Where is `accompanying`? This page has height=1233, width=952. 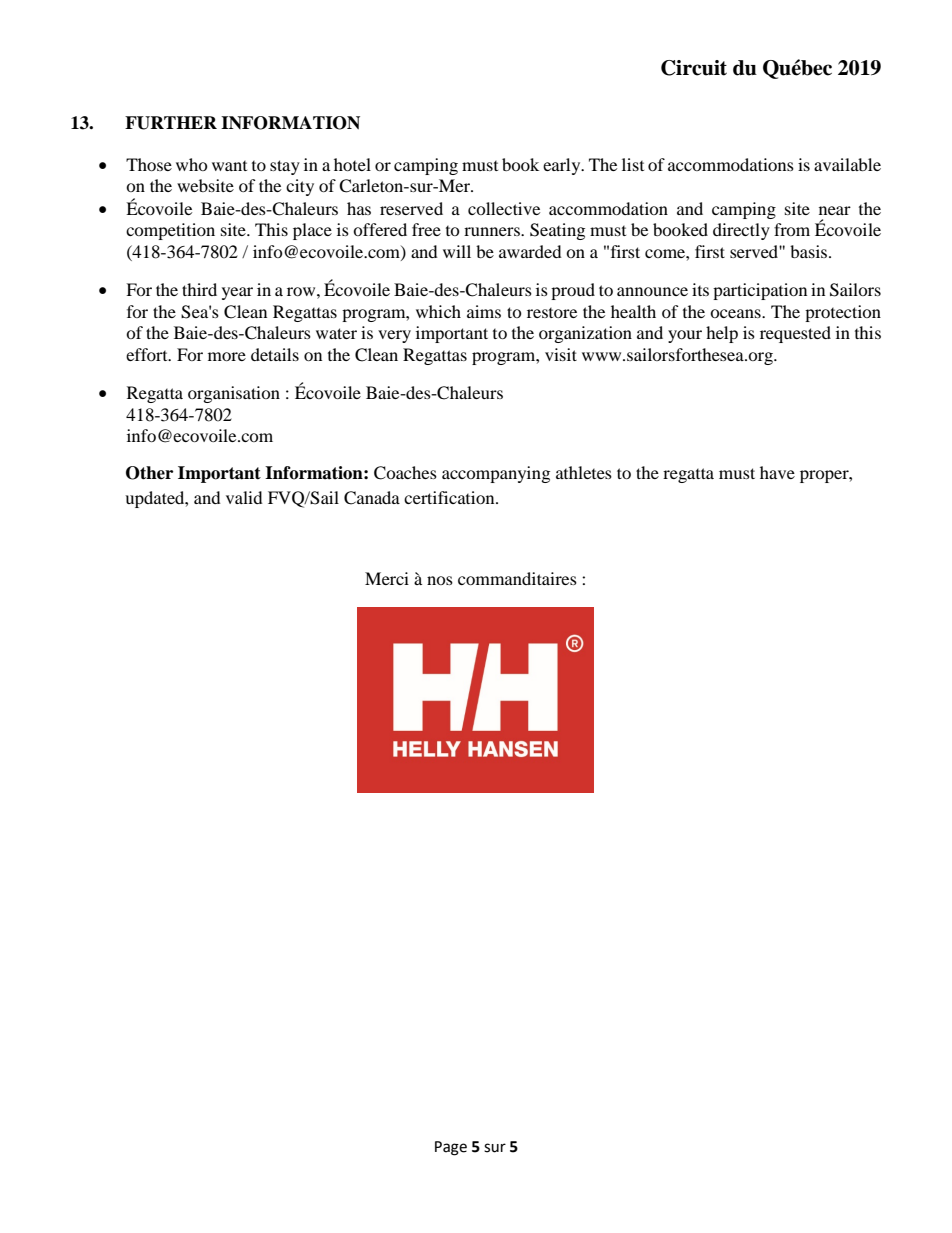 accompanying is located at coordinates (496, 474).
